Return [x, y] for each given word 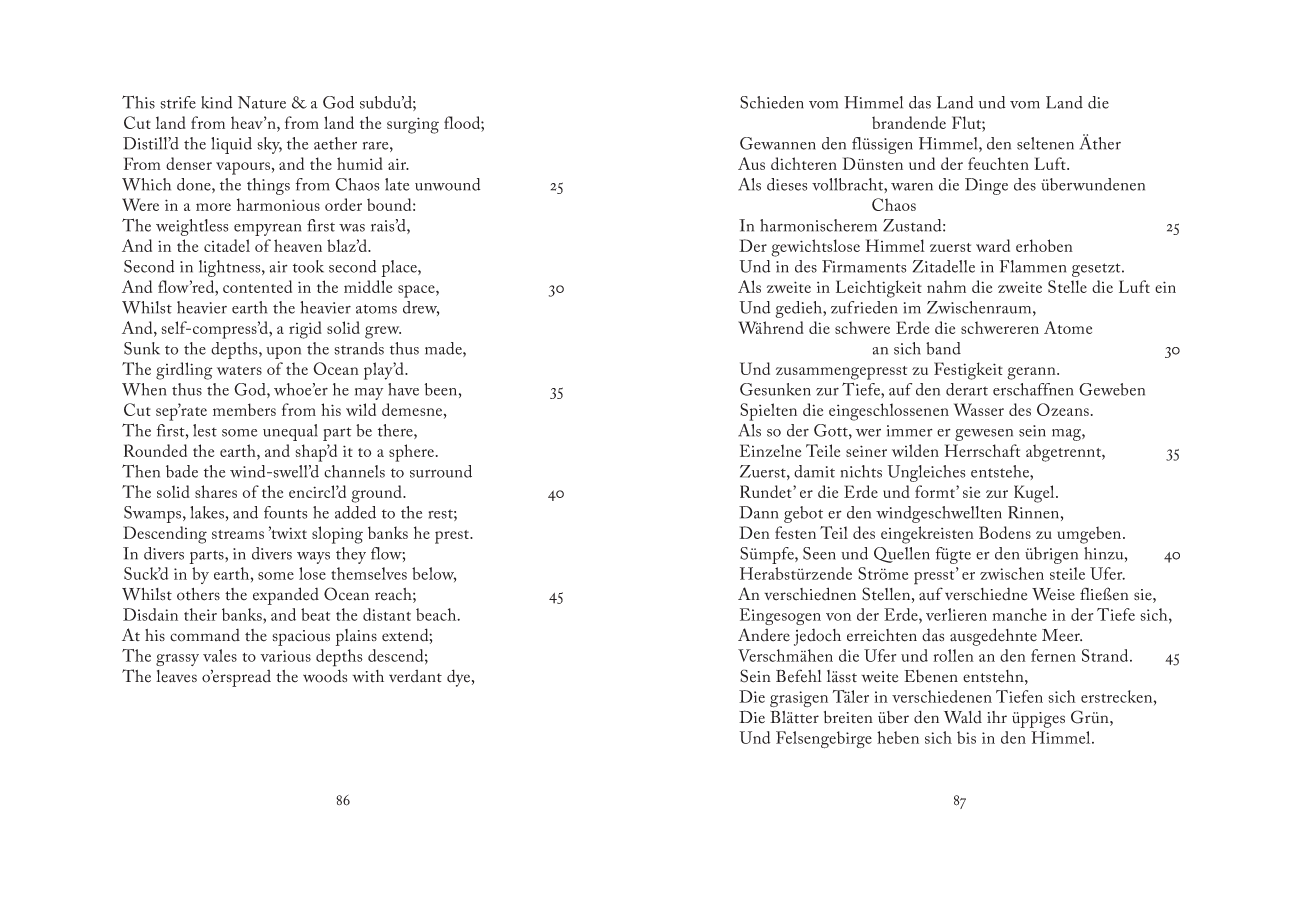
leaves [176, 676]
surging [413, 125]
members [244, 409]
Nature [262, 102]
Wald [963, 717]
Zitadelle [944, 266]
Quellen [902, 555]
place [400, 268]
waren [912, 187]
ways [313, 558]
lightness [231, 268]
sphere [411, 453]
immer [910, 431]
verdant [415, 676]
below [434, 574]
